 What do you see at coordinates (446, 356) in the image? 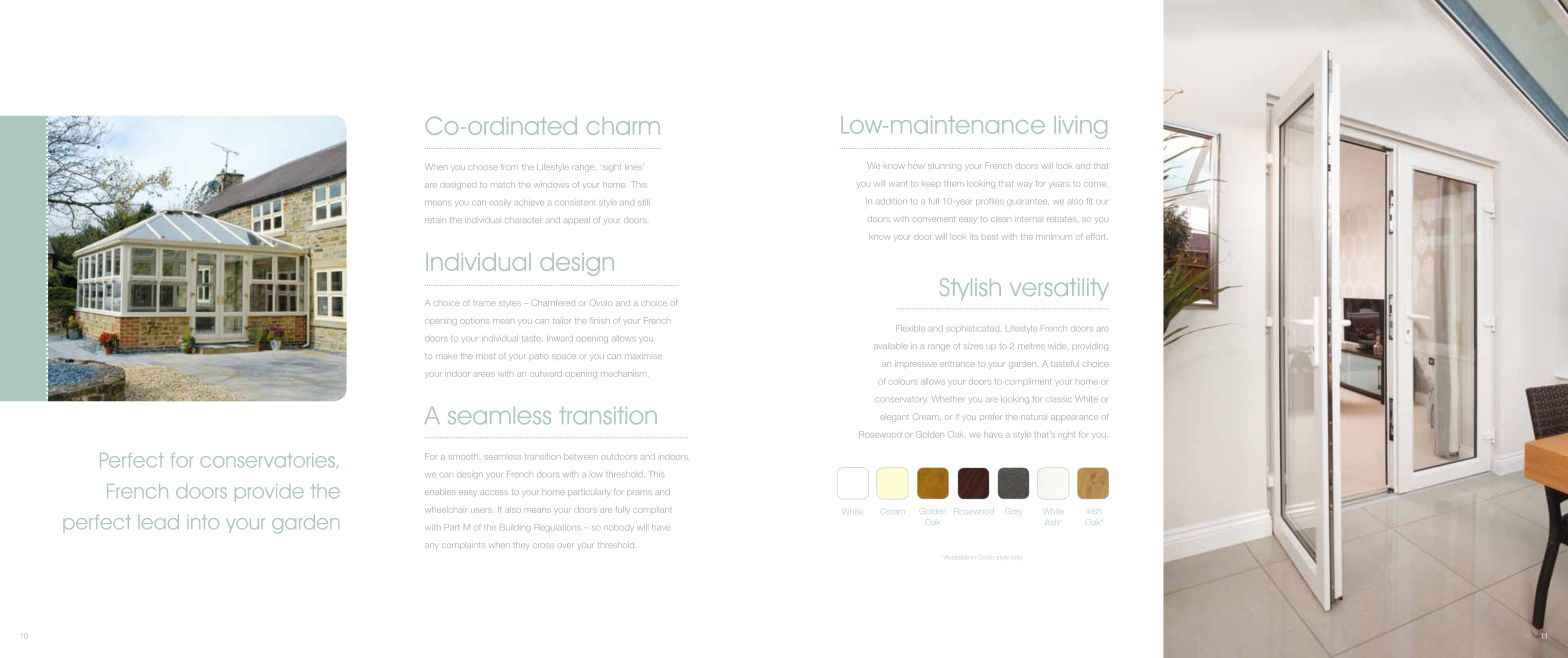
I see `make` at bounding box center [446, 356].
